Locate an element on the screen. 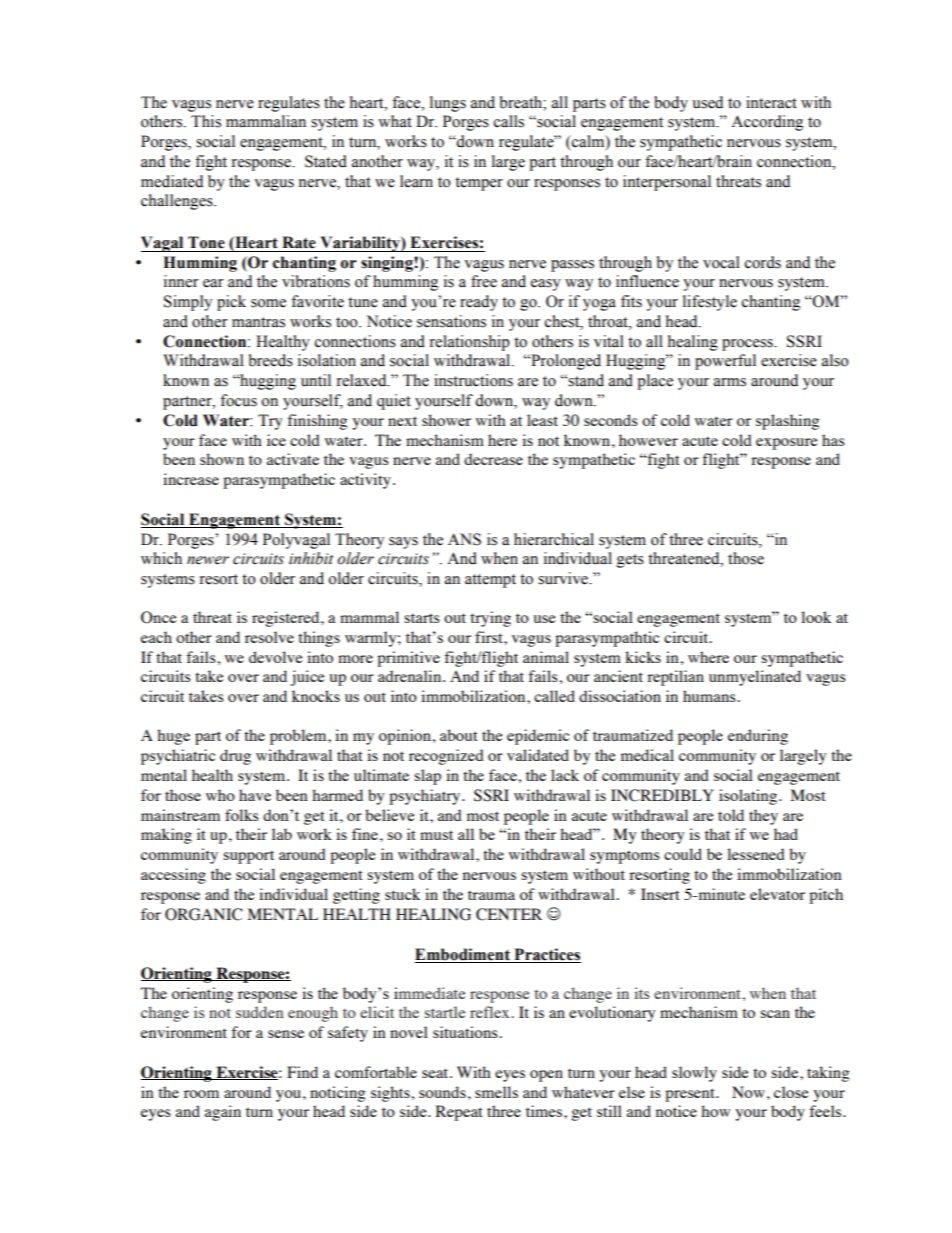 This screenshot has width=952, height=1233. This is located at coordinates (206, 121).
